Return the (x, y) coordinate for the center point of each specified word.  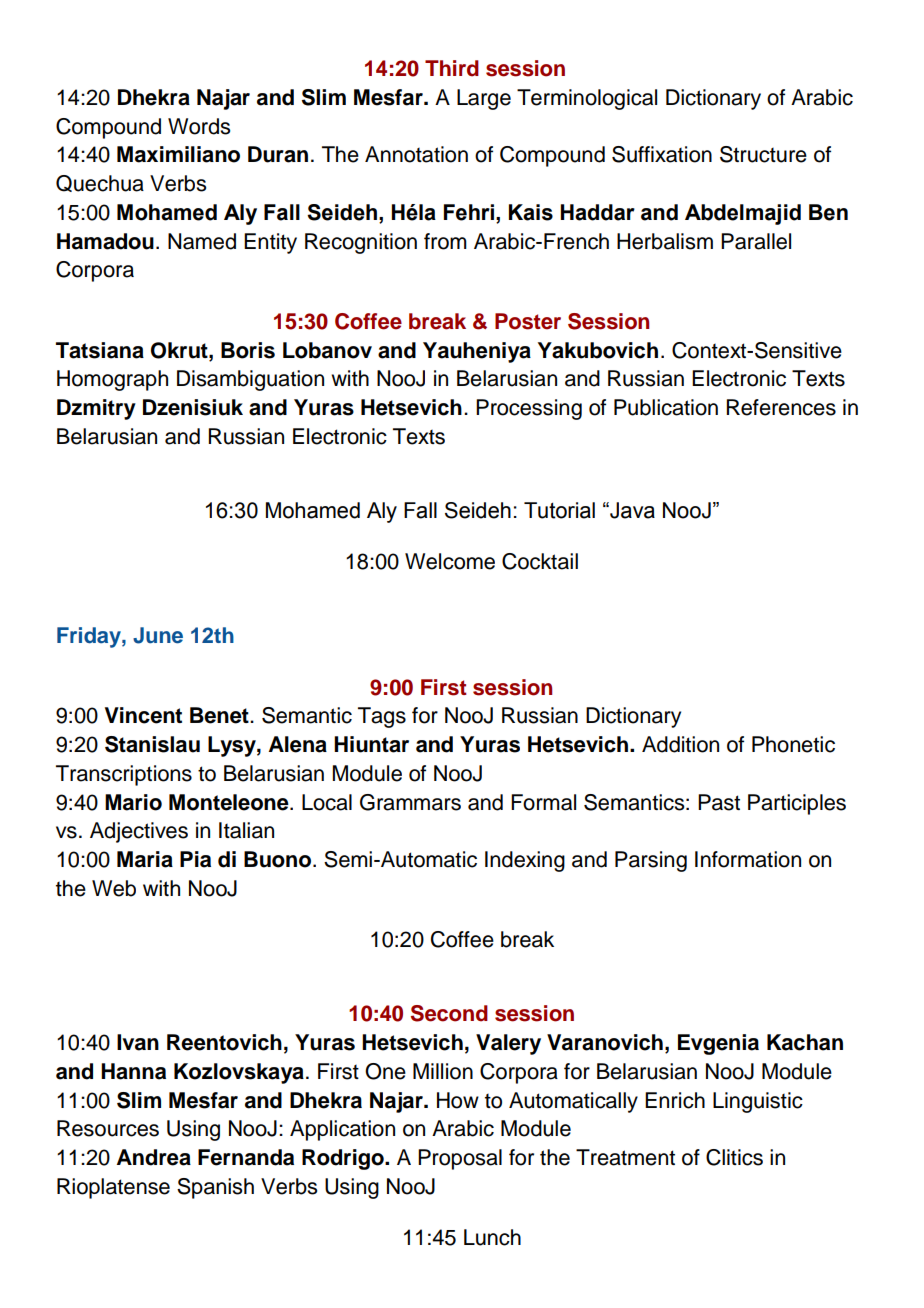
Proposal (460, 1159)
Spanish (215, 1188)
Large (484, 99)
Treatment (625, 1157)
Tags (382, 717)
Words (199, 126)
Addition (680, 744)
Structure (763, 154)
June (158, 635)
